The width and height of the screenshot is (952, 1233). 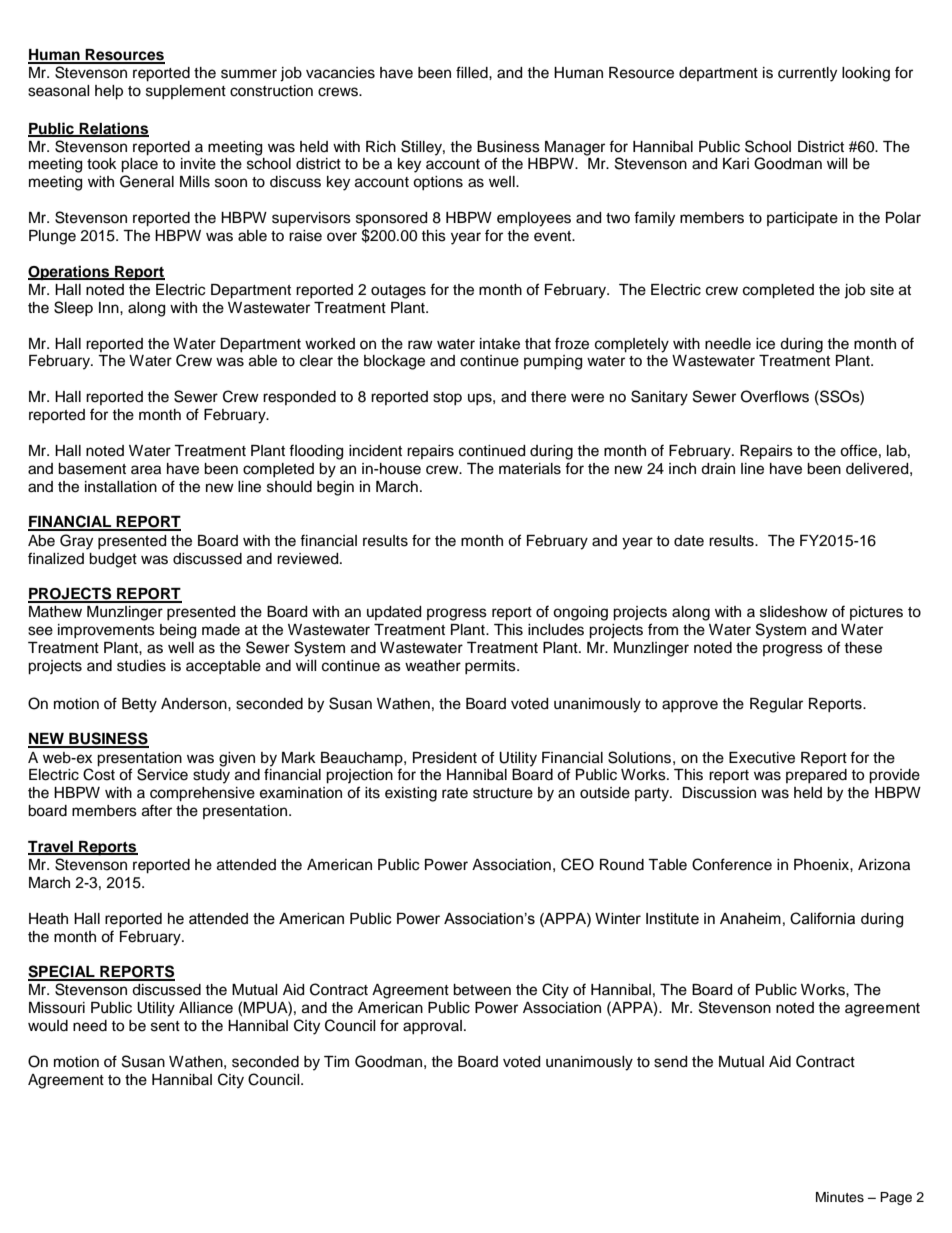 I want to click on California, so click(x=822, y=918).
